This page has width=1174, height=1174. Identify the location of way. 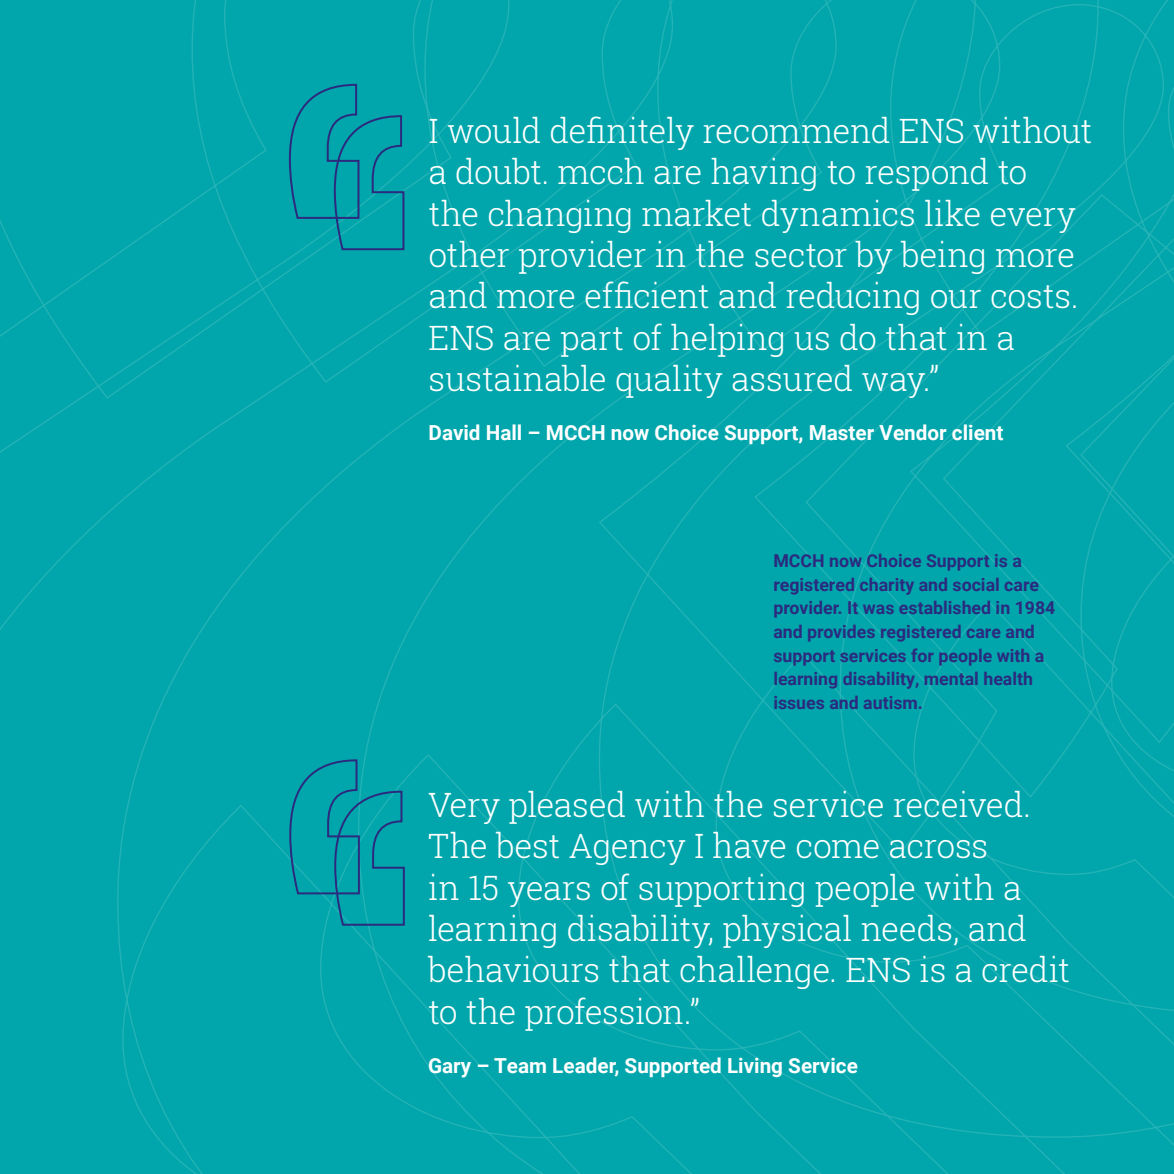
(895, 385).
